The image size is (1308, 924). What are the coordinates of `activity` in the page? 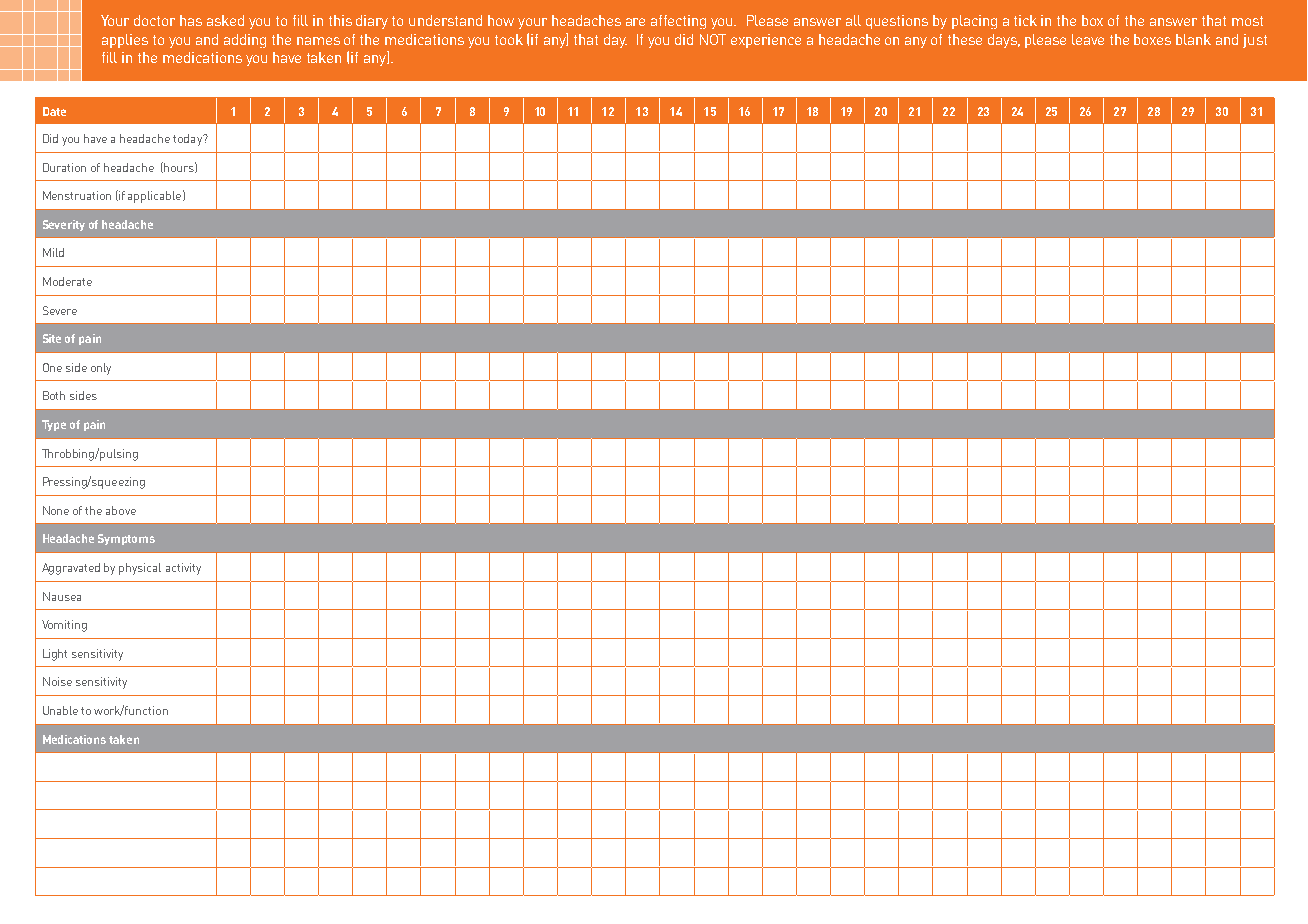 It's located at (183, 569).
